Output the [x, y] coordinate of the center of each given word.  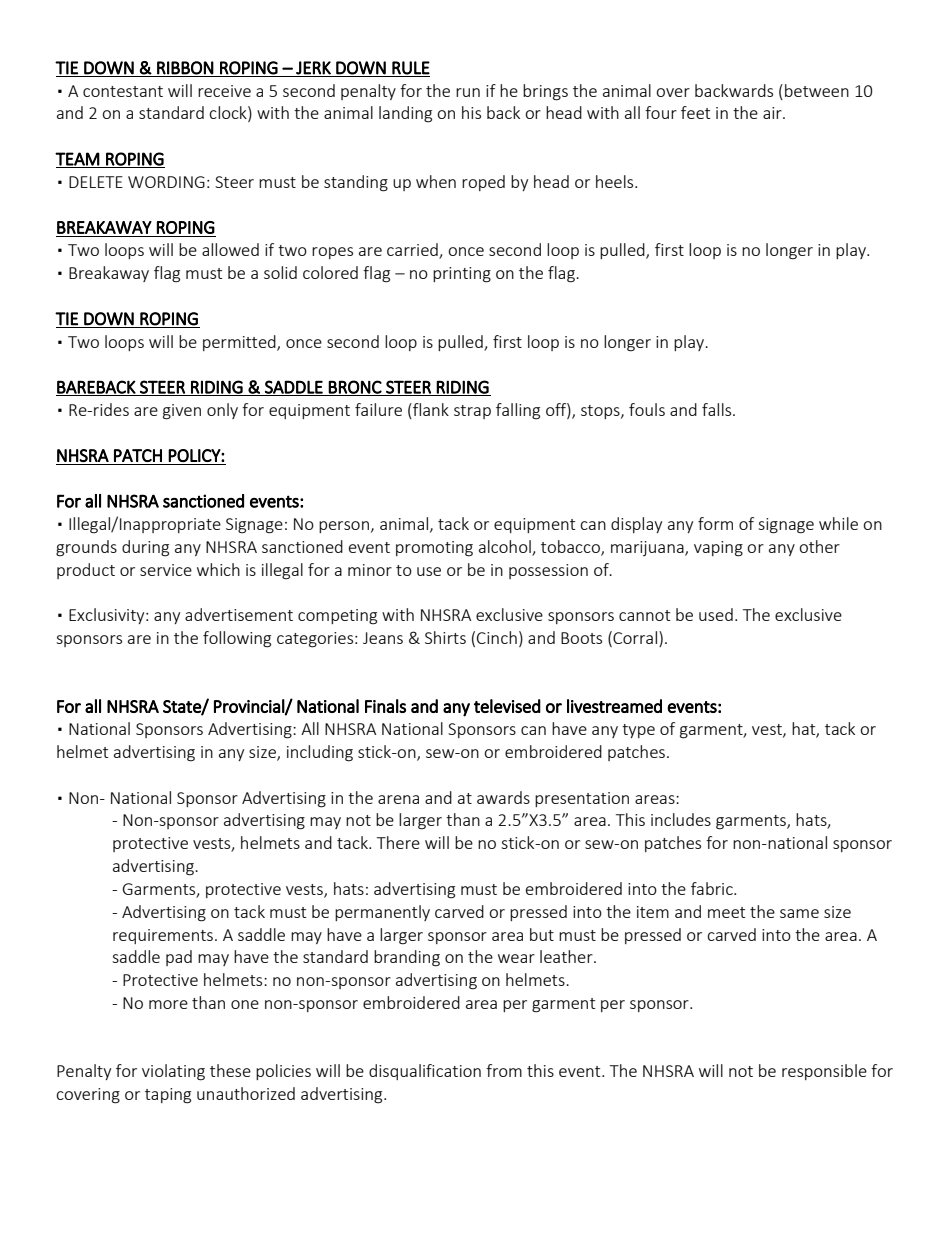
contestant [123, 91]
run [468, 92]
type [638, 731]
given [182, 412]
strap [472, 412]
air [773, 113]
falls [718, 409]
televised [507, 706]
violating [173, 1072]
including [320, 753]
